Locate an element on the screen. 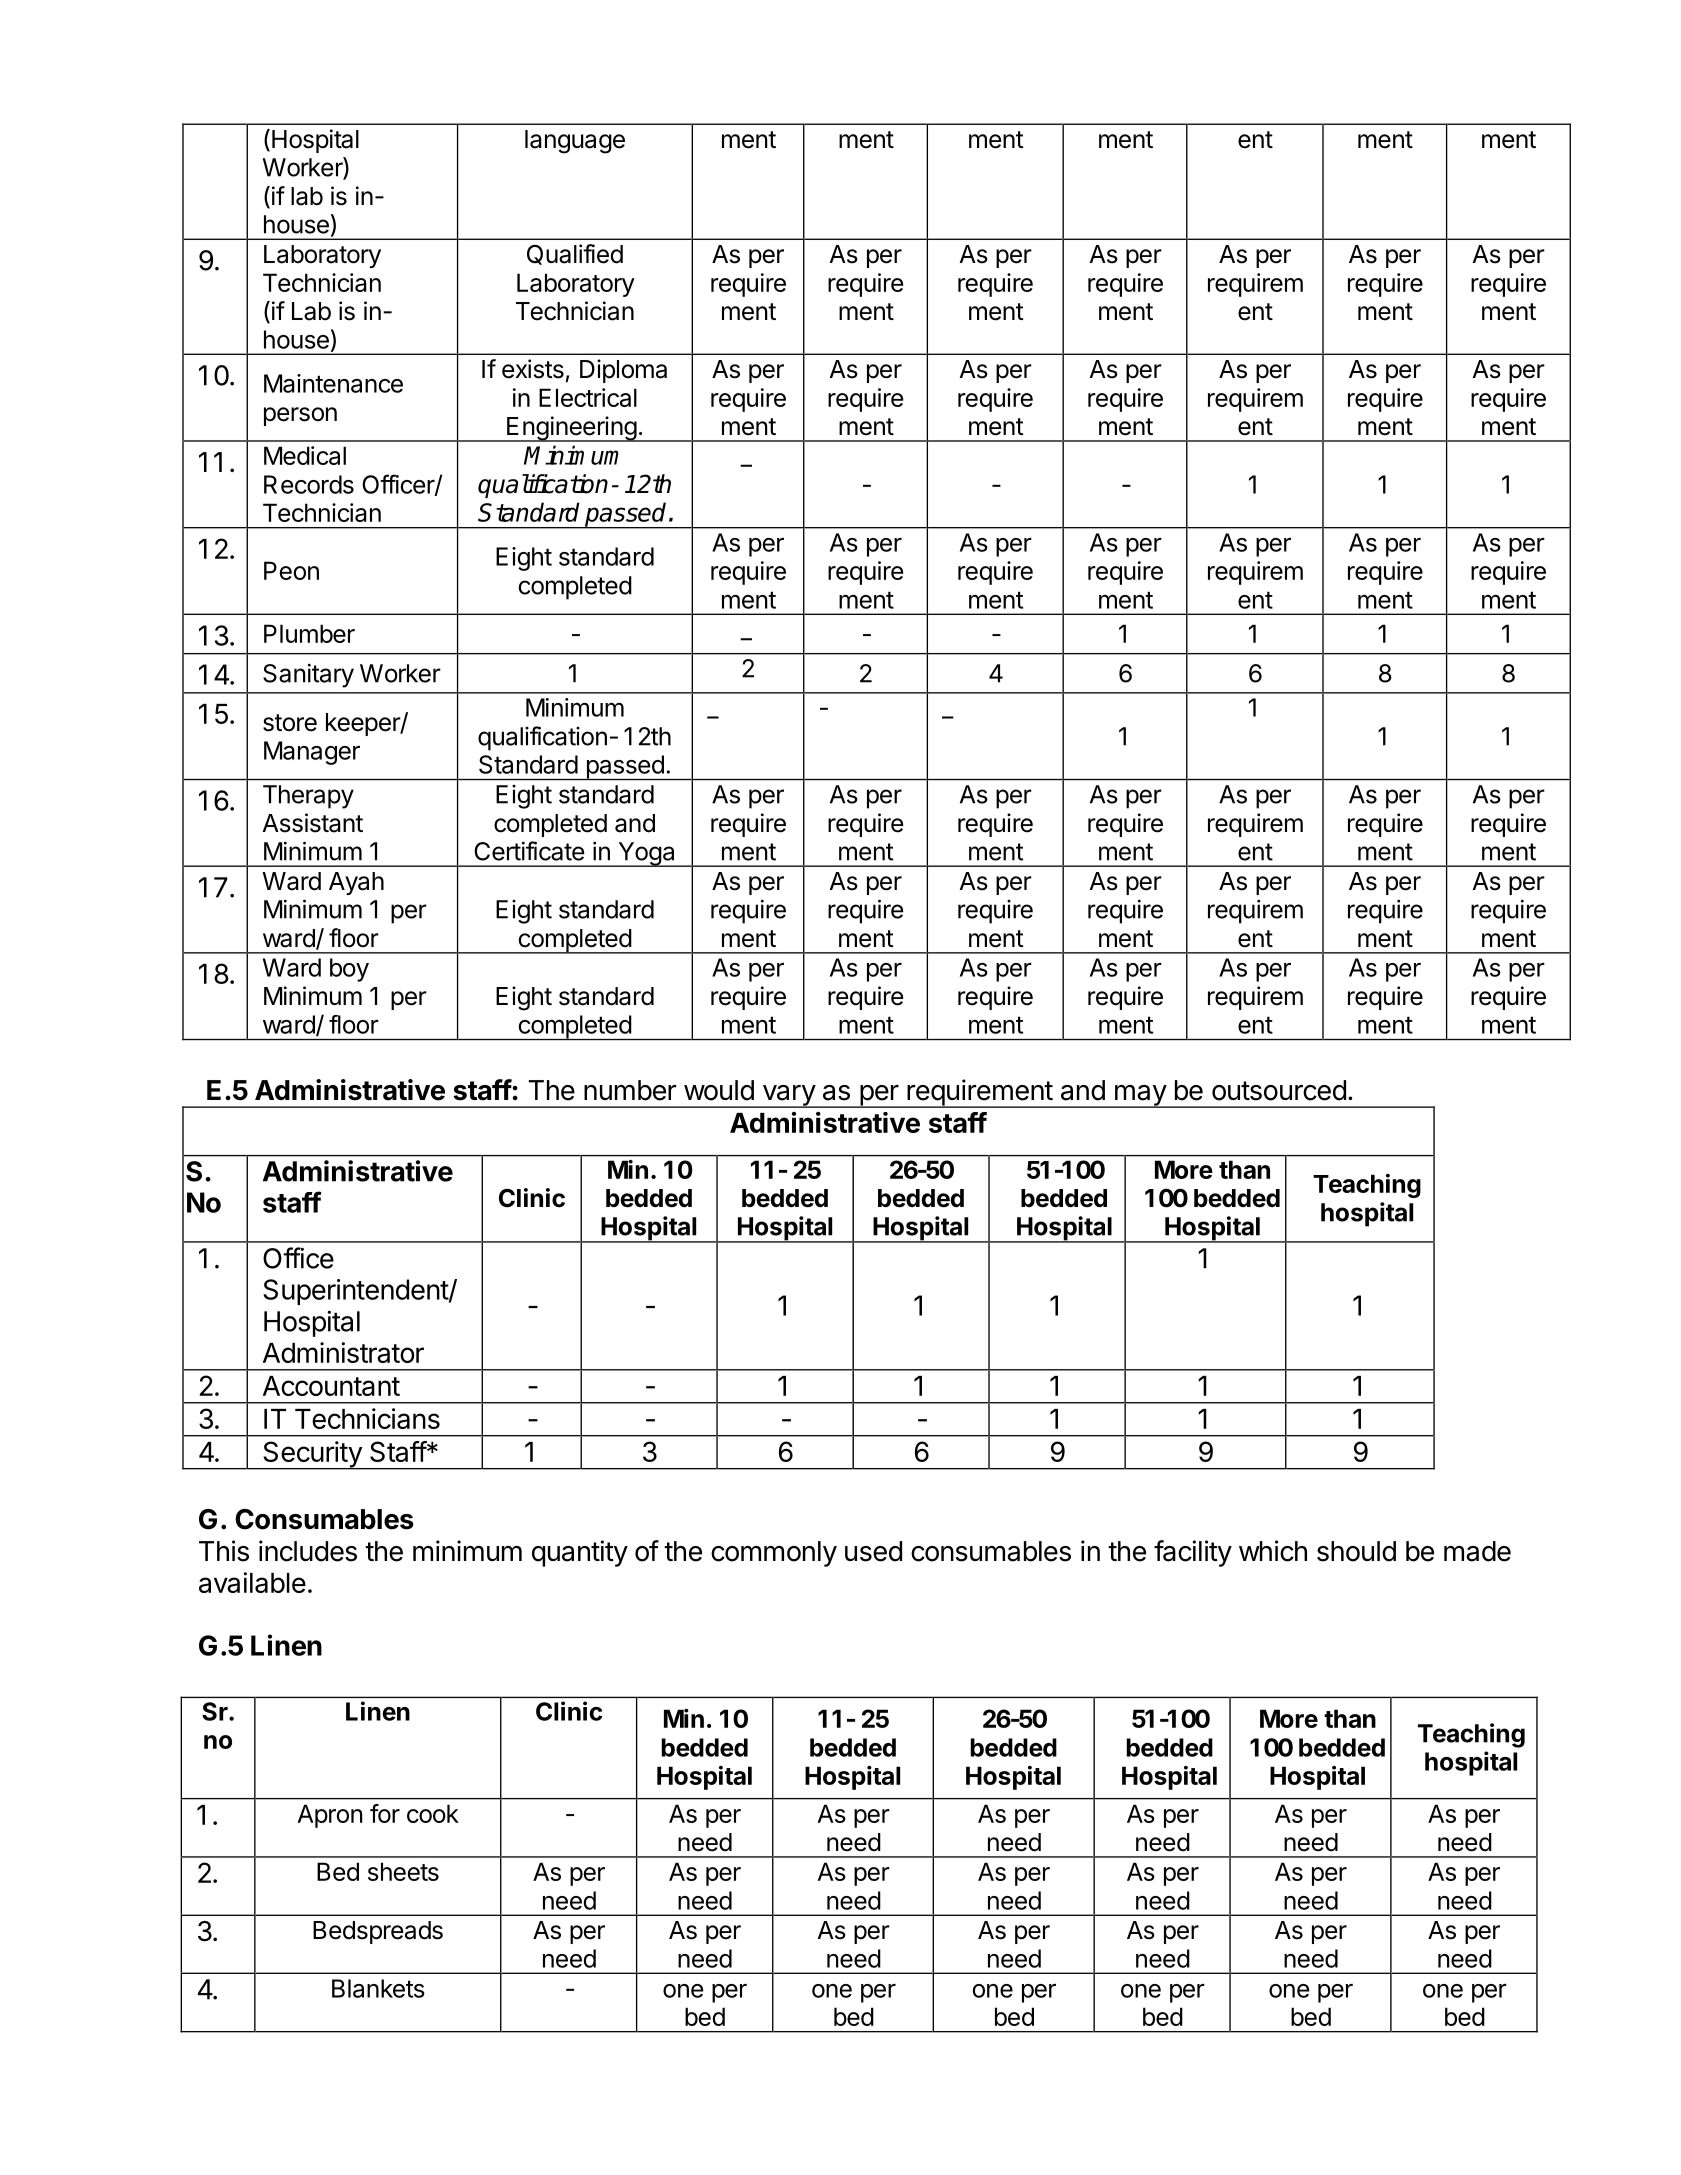 The width and height of the screenshot is (1681, 2175). used is located at coordinates (873, 1551).
